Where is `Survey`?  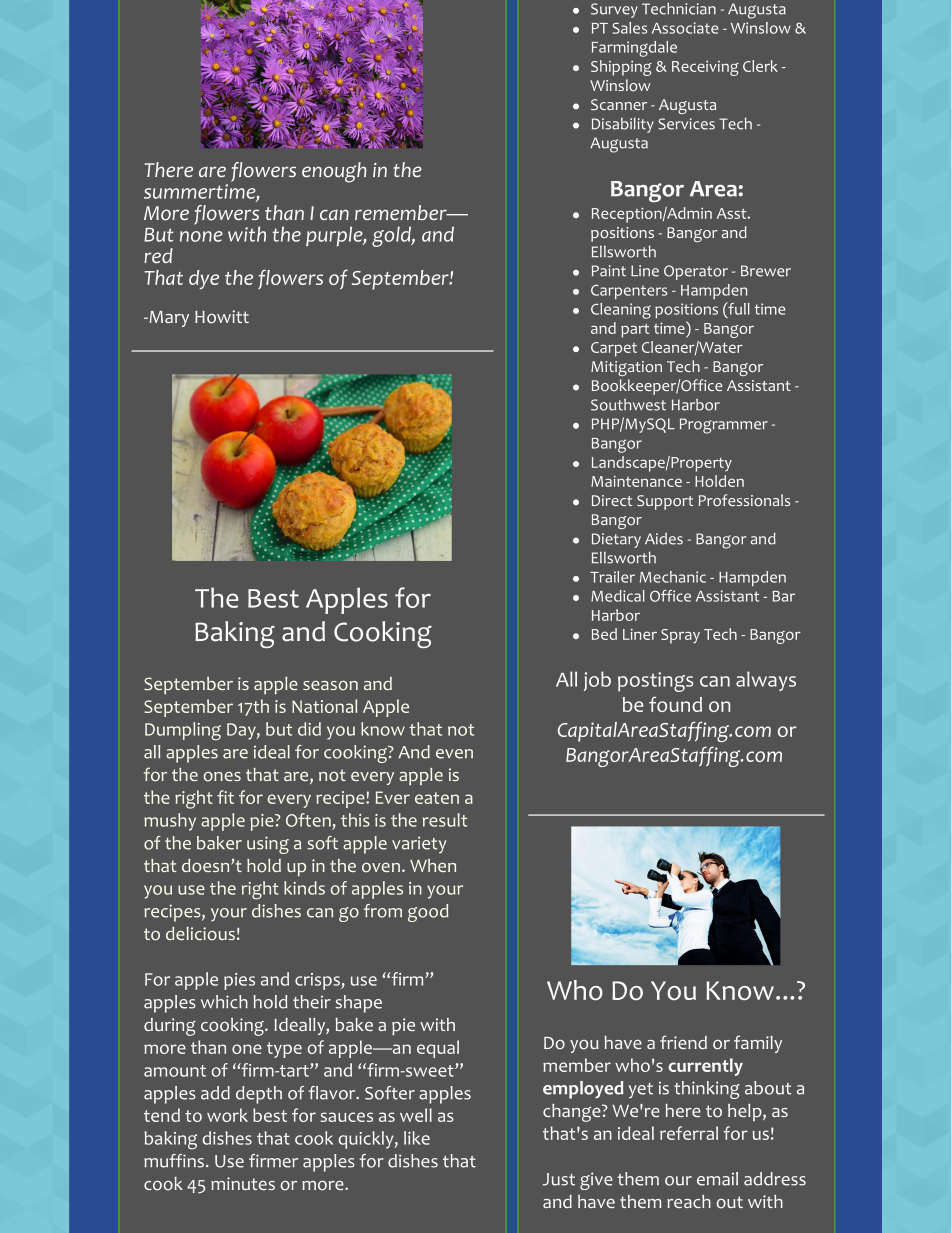 Survey is located at coordinates (614, 10).
